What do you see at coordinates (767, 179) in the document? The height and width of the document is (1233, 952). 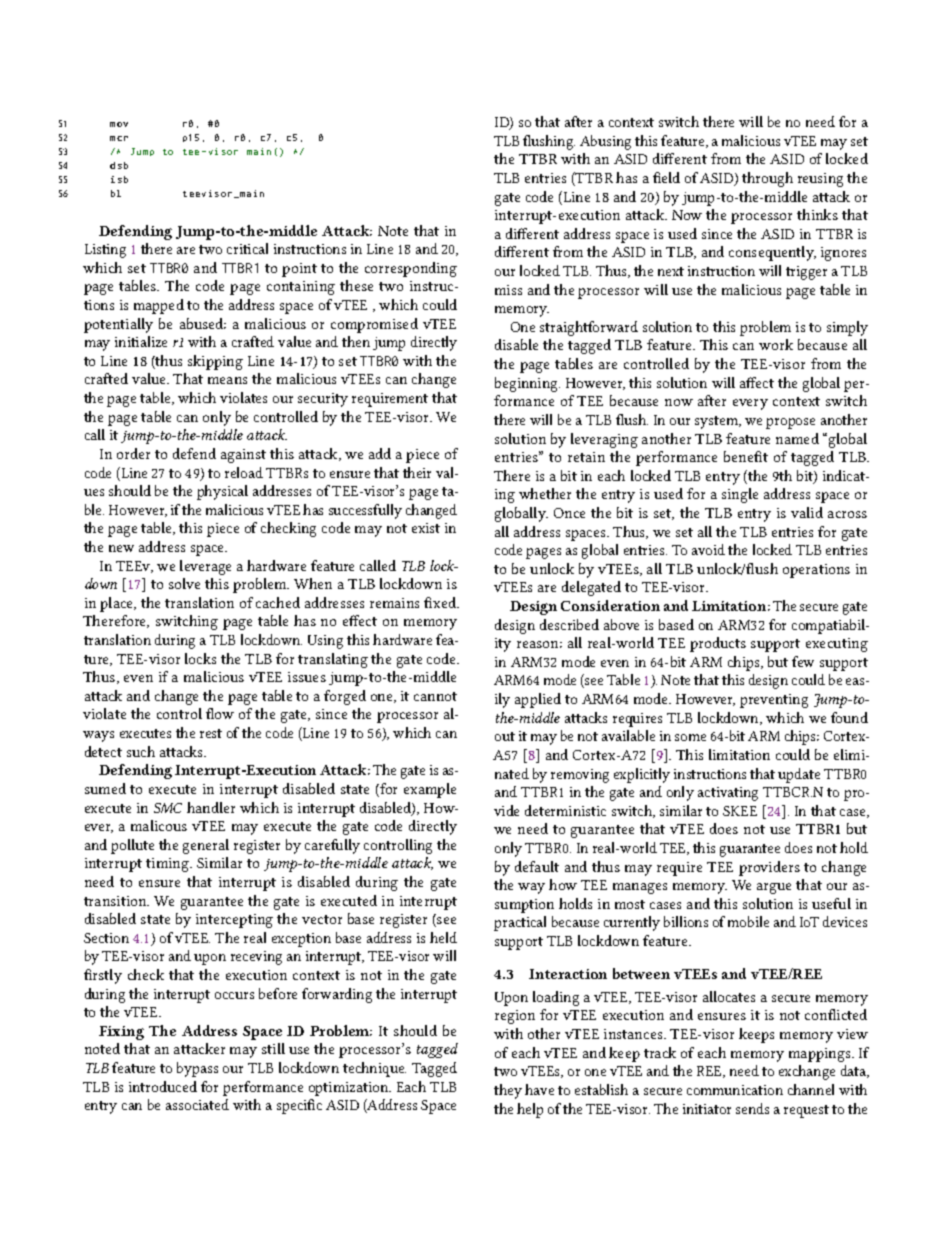 I see `through` at bounding box center [767, 179].
